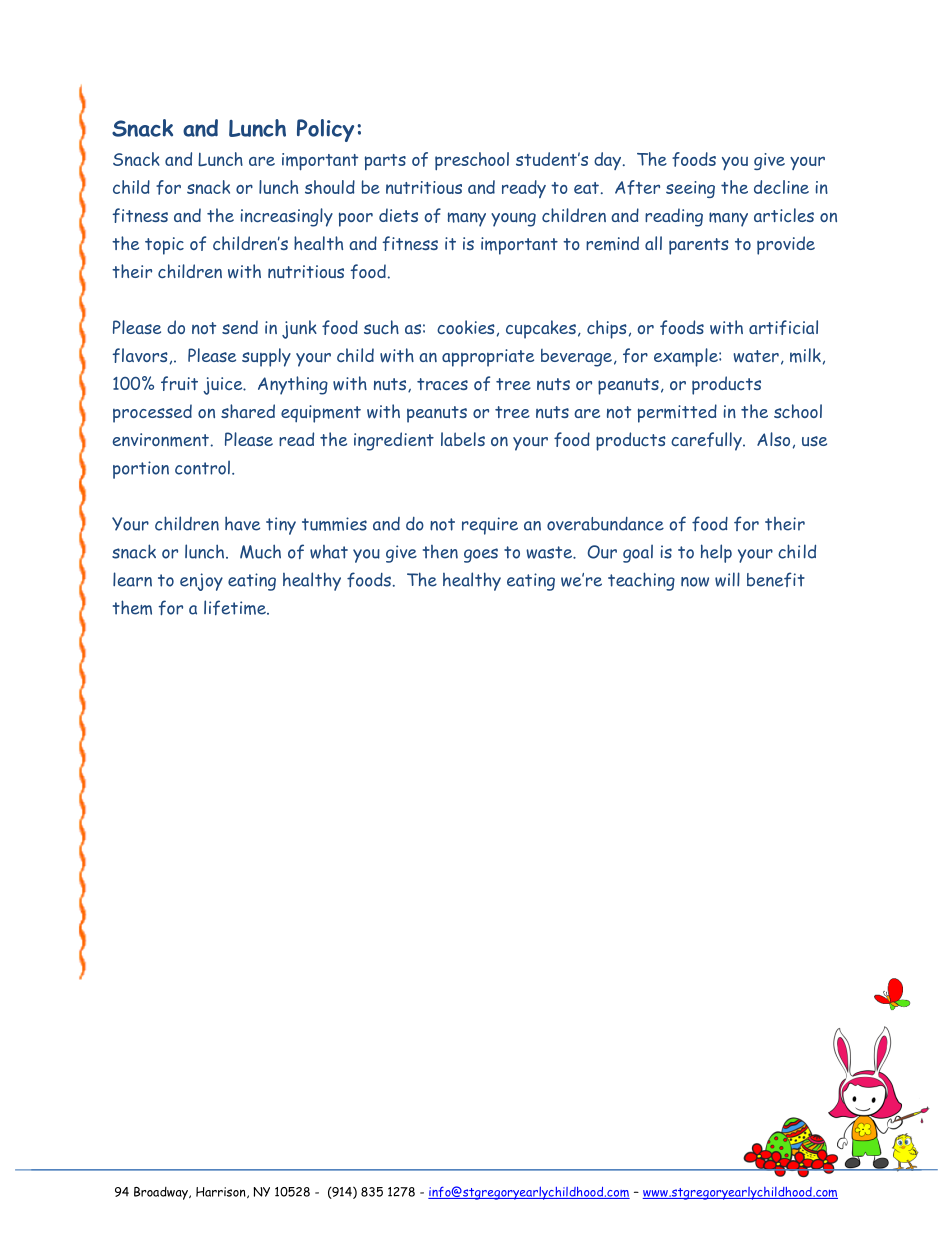  Describe the element at coordinates (690, 189) in the screenshot. I see `seeing` at that location.
